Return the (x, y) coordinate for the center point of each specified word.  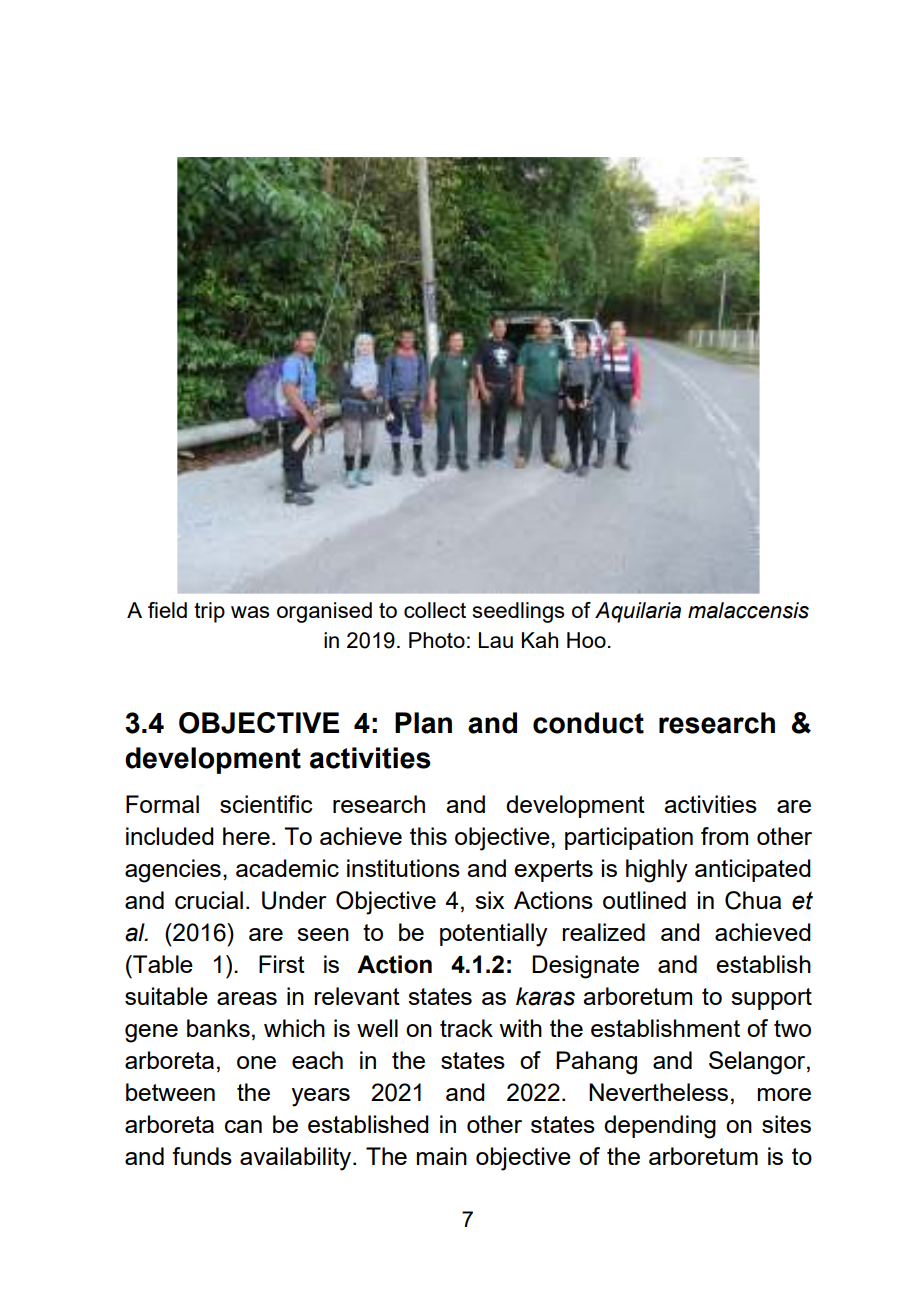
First (282, 964)
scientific (266, 804)
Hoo (586, 640)
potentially (494, 935)
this (428, 836)
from (724, 836)
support (771, 999)
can (243, 1126)
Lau (496, 640)
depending (660, 1127)
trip (209, 612)
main (442, 1156)
